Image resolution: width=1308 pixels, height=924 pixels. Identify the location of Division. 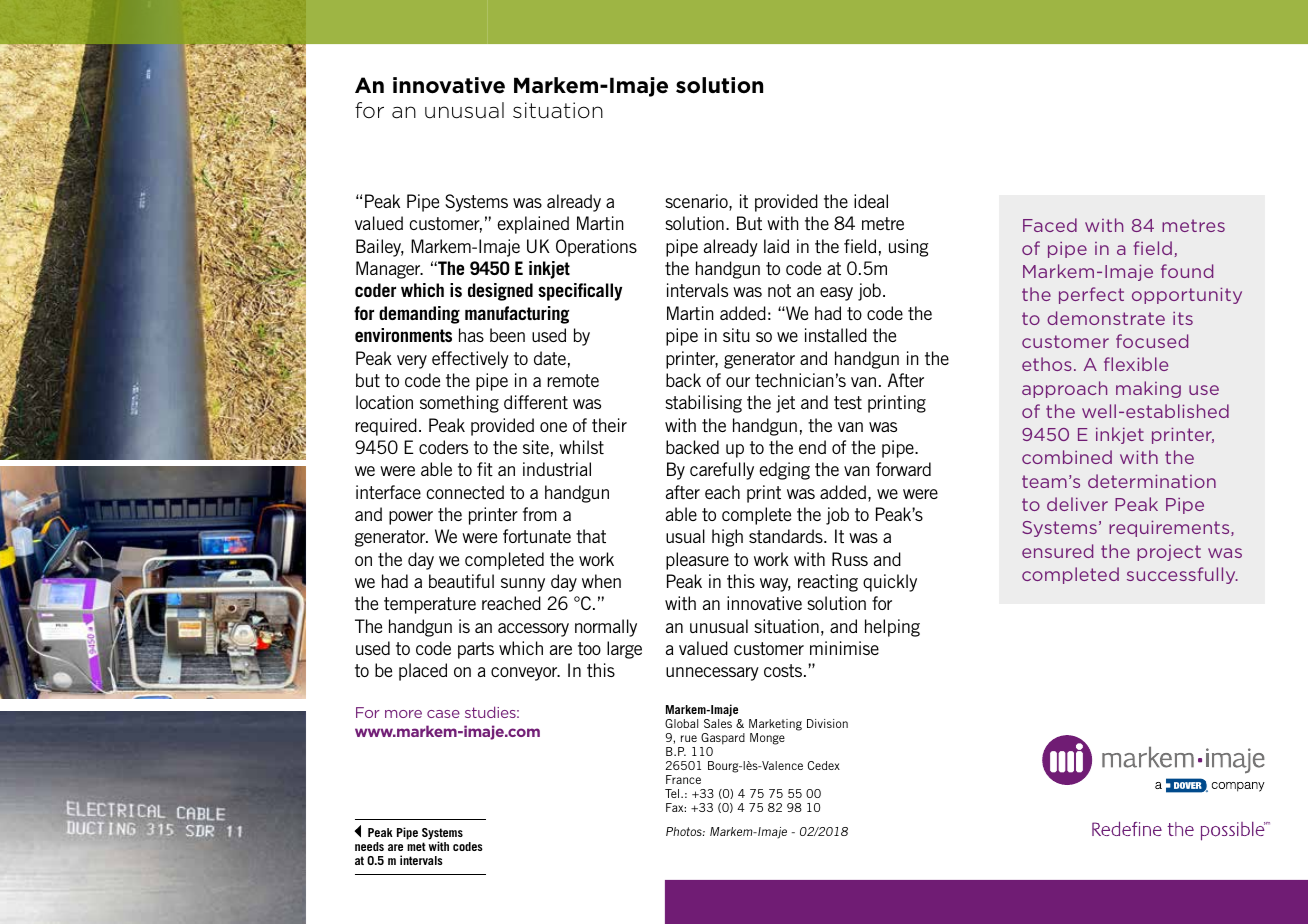
(827, 723).
